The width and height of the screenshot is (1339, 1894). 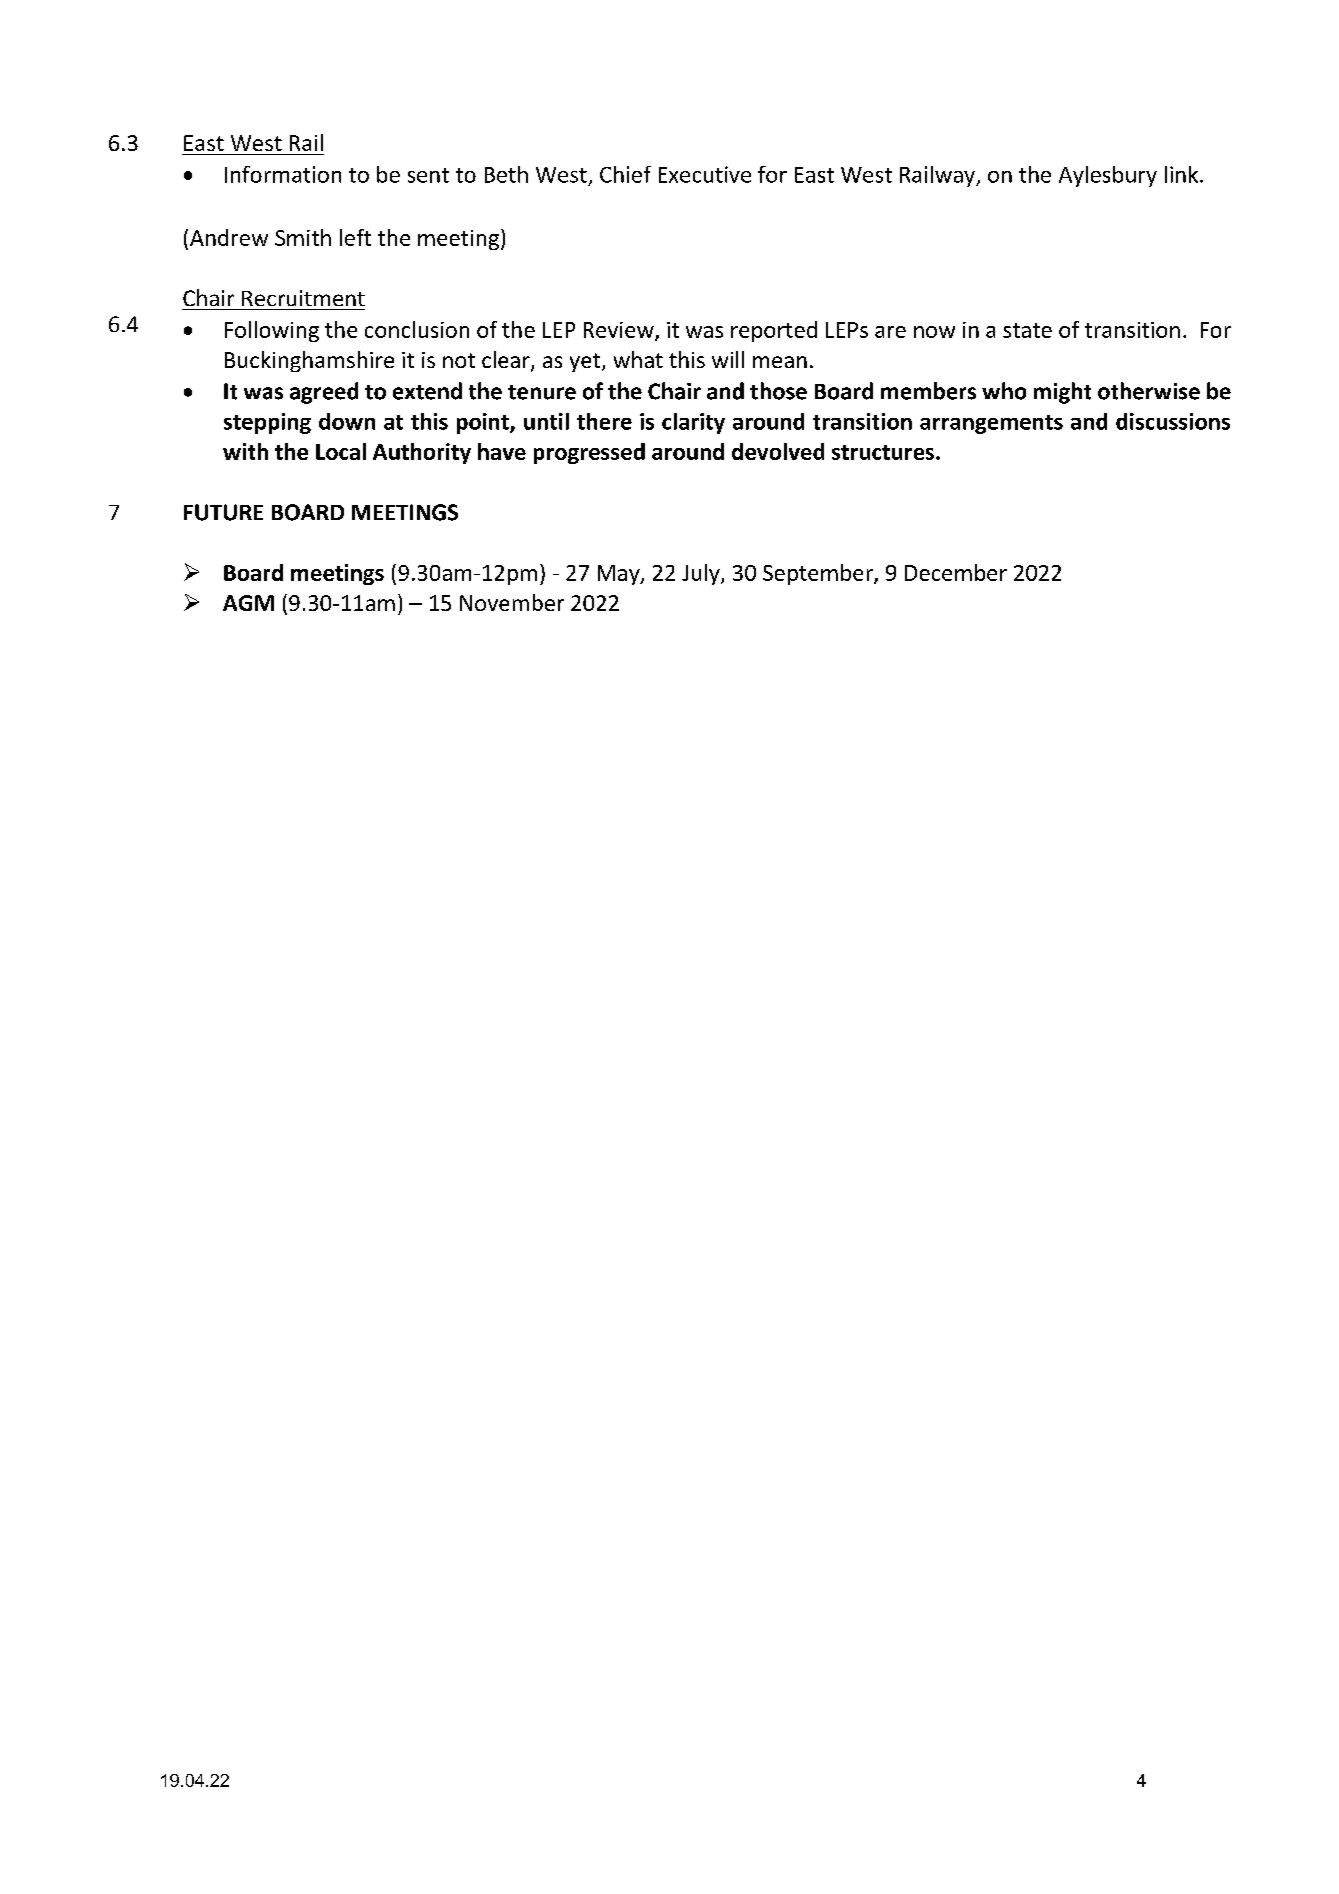 I want to click on structures, so click(x=883, y=452).
